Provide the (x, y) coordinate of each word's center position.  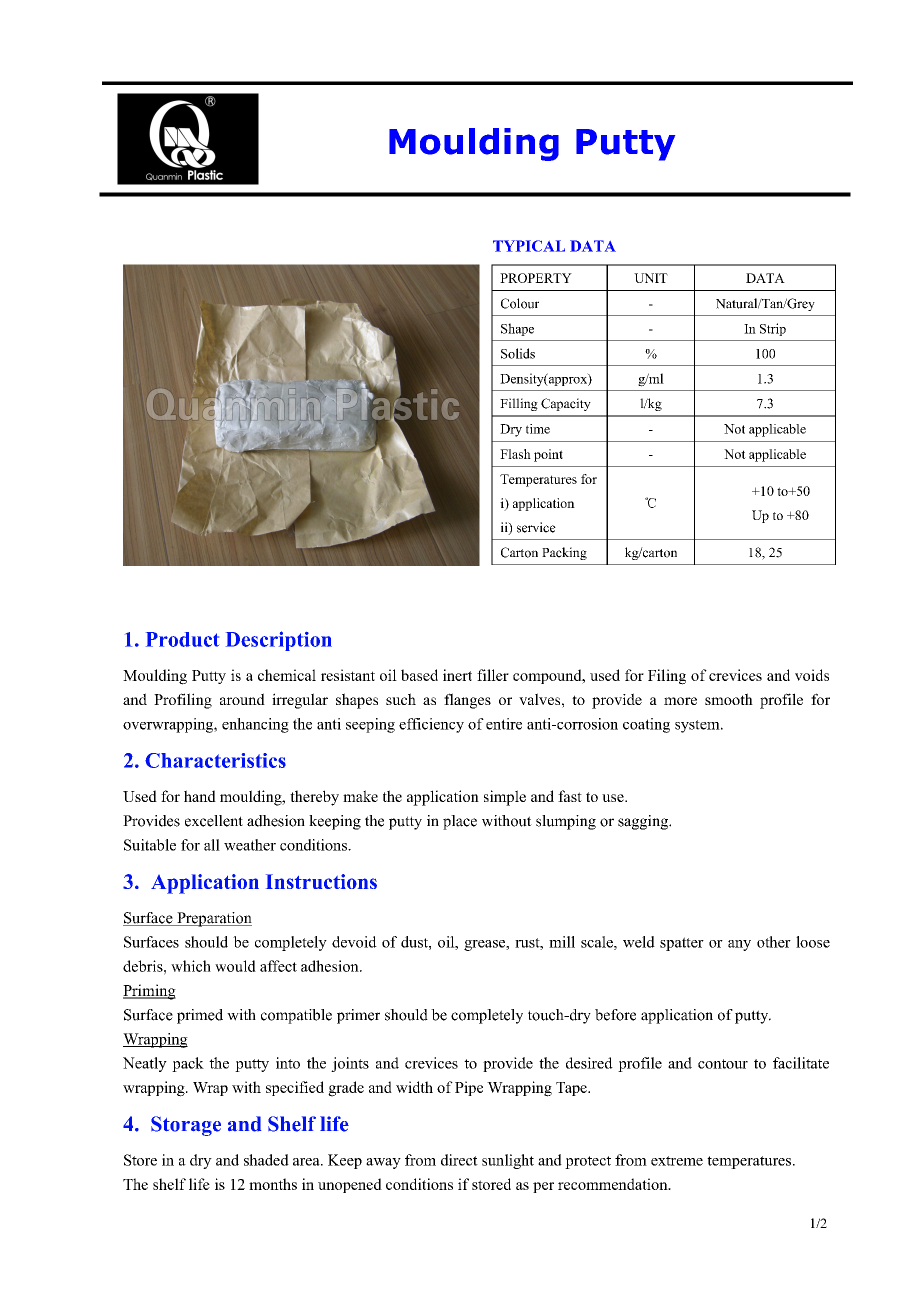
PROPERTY (536, 278)
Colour (520, 303)
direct (459, 1160)
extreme (677, 1161)
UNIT (651, 278)
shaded (266, 1160)
